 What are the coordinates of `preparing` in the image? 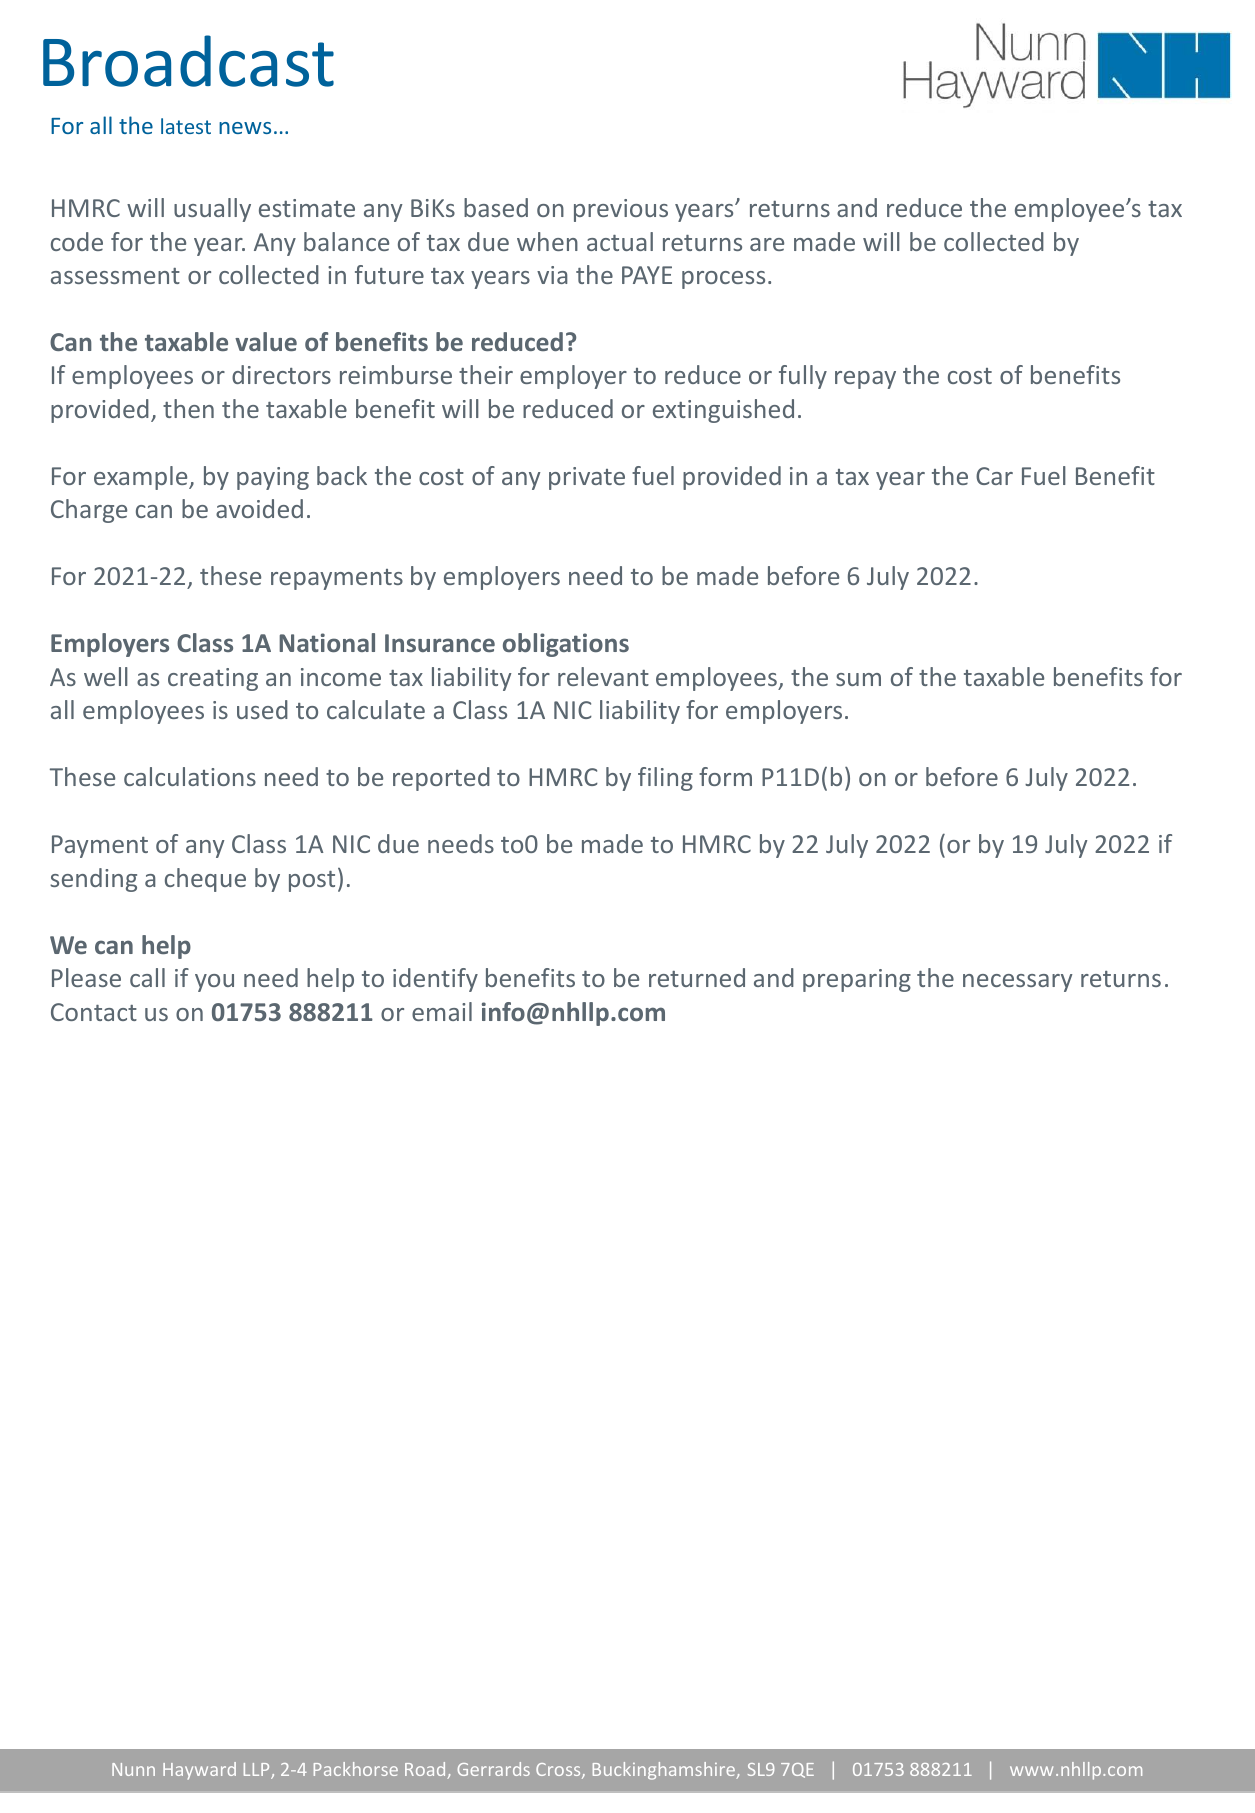 It's located at (857, 980).
